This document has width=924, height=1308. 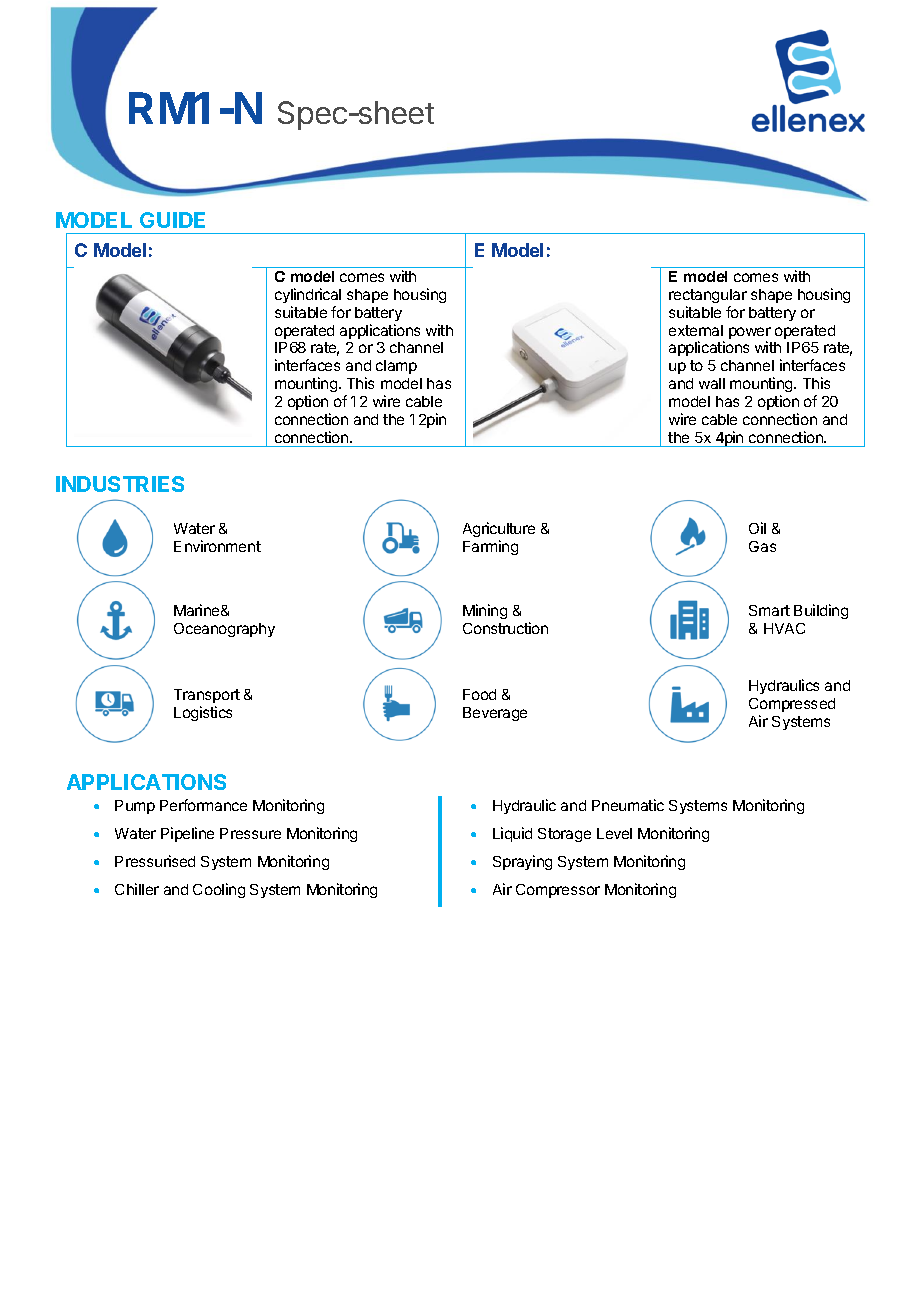 I want to click on Agriculture, so click(x=499, y=529).
